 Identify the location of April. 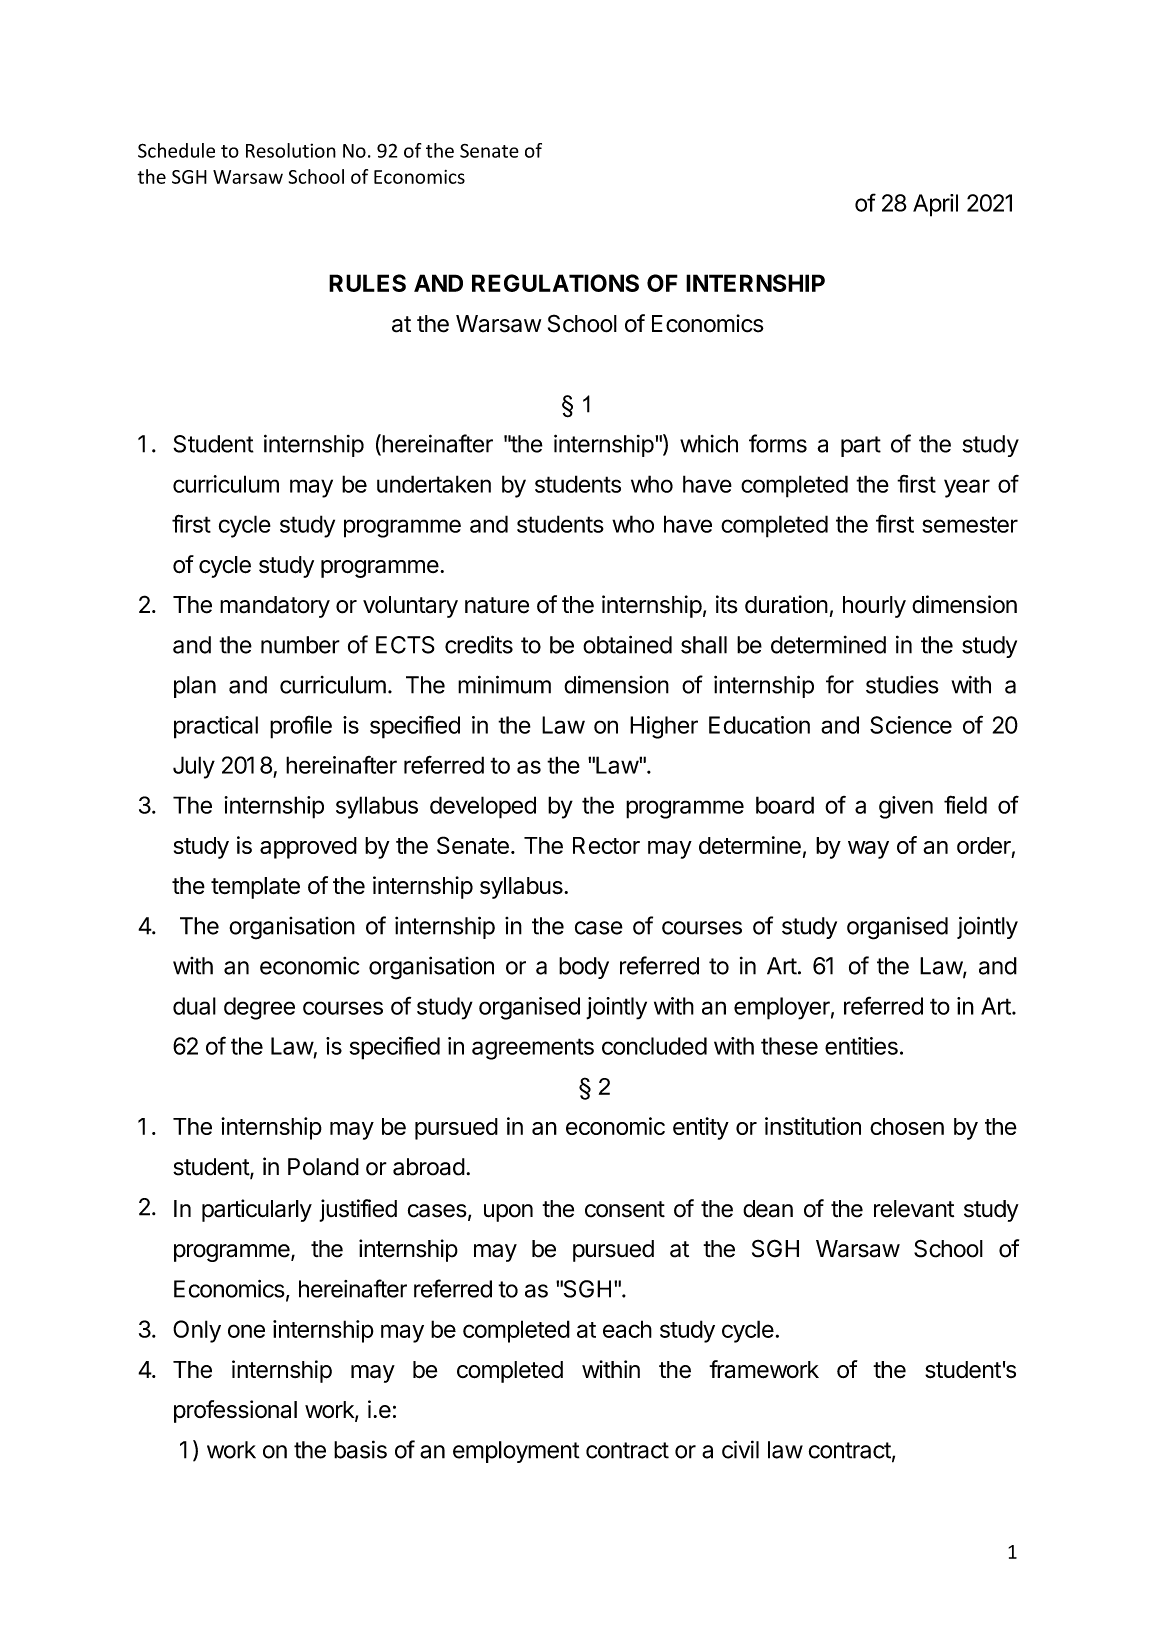
(935, 205).
